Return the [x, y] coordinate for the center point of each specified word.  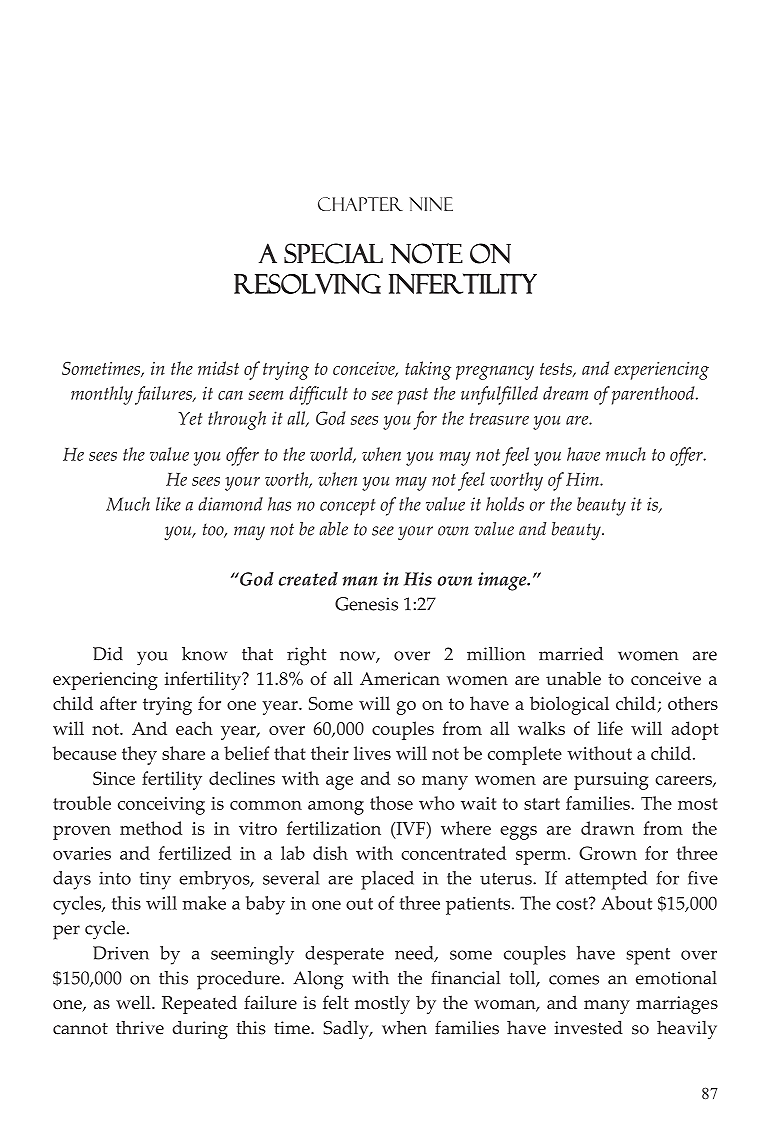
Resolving [307, 284]
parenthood [654, 395]
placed [387, 880]
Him [583, 479]
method [151, 828]
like [168, 504]
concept [348, 507]
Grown [608, 853]
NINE [431, 204]
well [134, 1002]
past [412, 396]
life [610, 728]
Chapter [360, 204]
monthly [102, 395]
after [118, 703]
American [400, 678]
